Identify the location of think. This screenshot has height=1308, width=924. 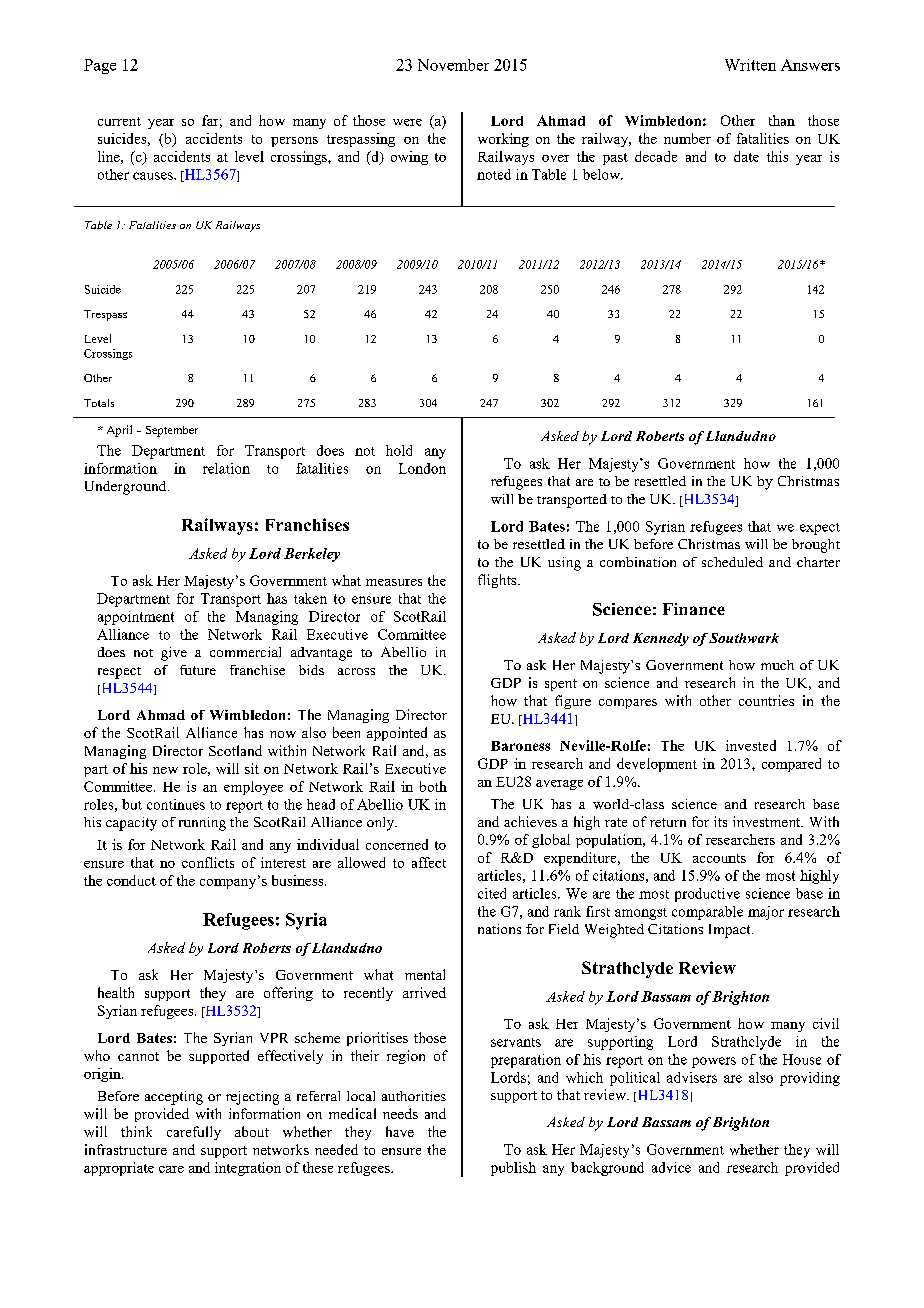
(136, 1131).
